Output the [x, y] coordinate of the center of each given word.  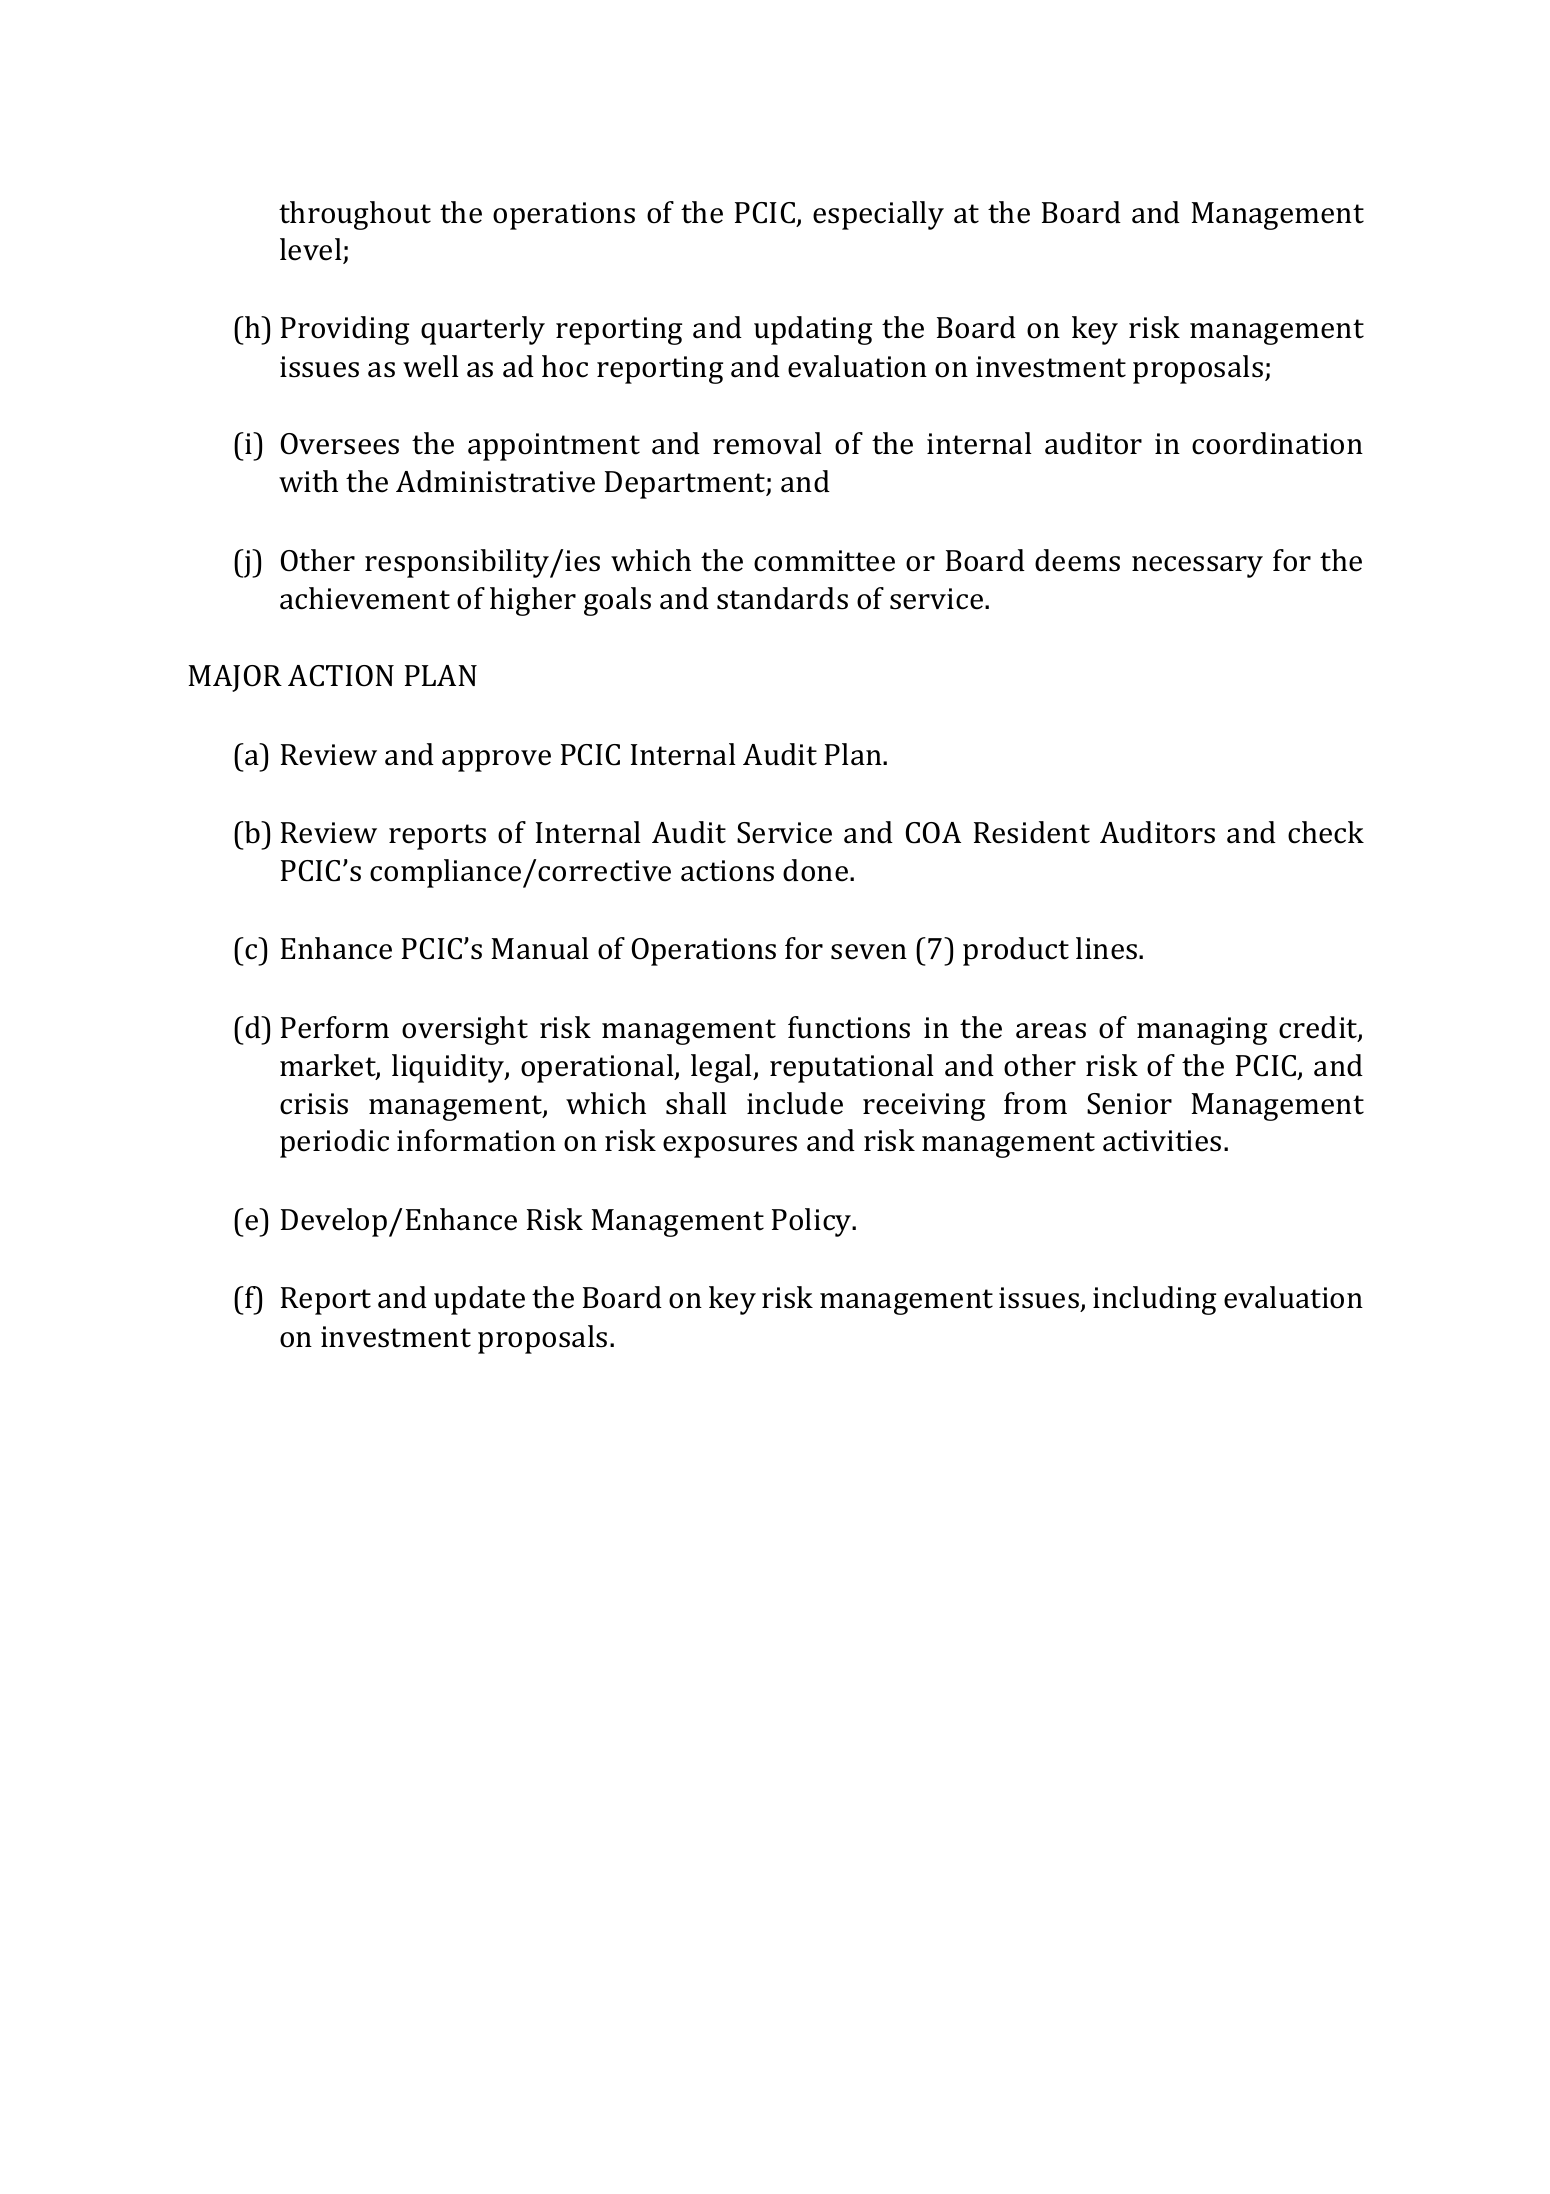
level [312, 250]
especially [878, 215]
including [1154, 1300]
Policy [813, 1222]
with [308, 481]
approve [496, 761]
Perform [335, 1027]
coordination [1277, 443]
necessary [1197, 567]
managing [1202, 1031]
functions [849, 1027]
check [1326, 832]
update [479, 1300]
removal [767, 443]
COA [933, 833]
